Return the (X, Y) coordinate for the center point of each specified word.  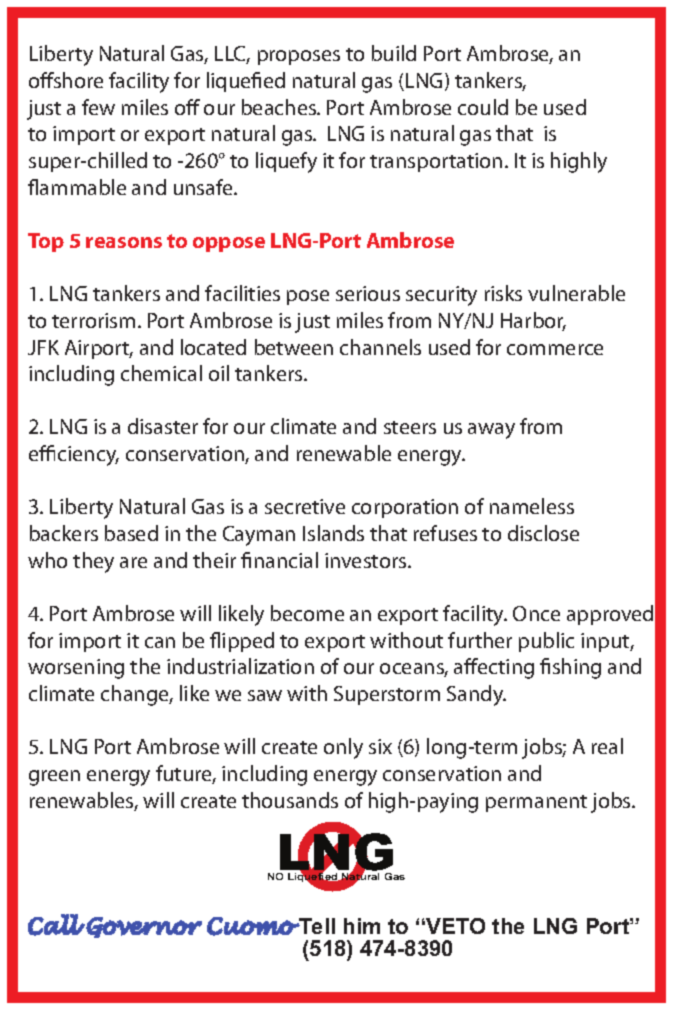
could (483, 107)
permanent (536, 803)
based (131, 533)
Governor (144, 927)
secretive (305, 506)
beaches (280, 107)
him (362, 926)
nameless (532, 506)
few (98, 107)
